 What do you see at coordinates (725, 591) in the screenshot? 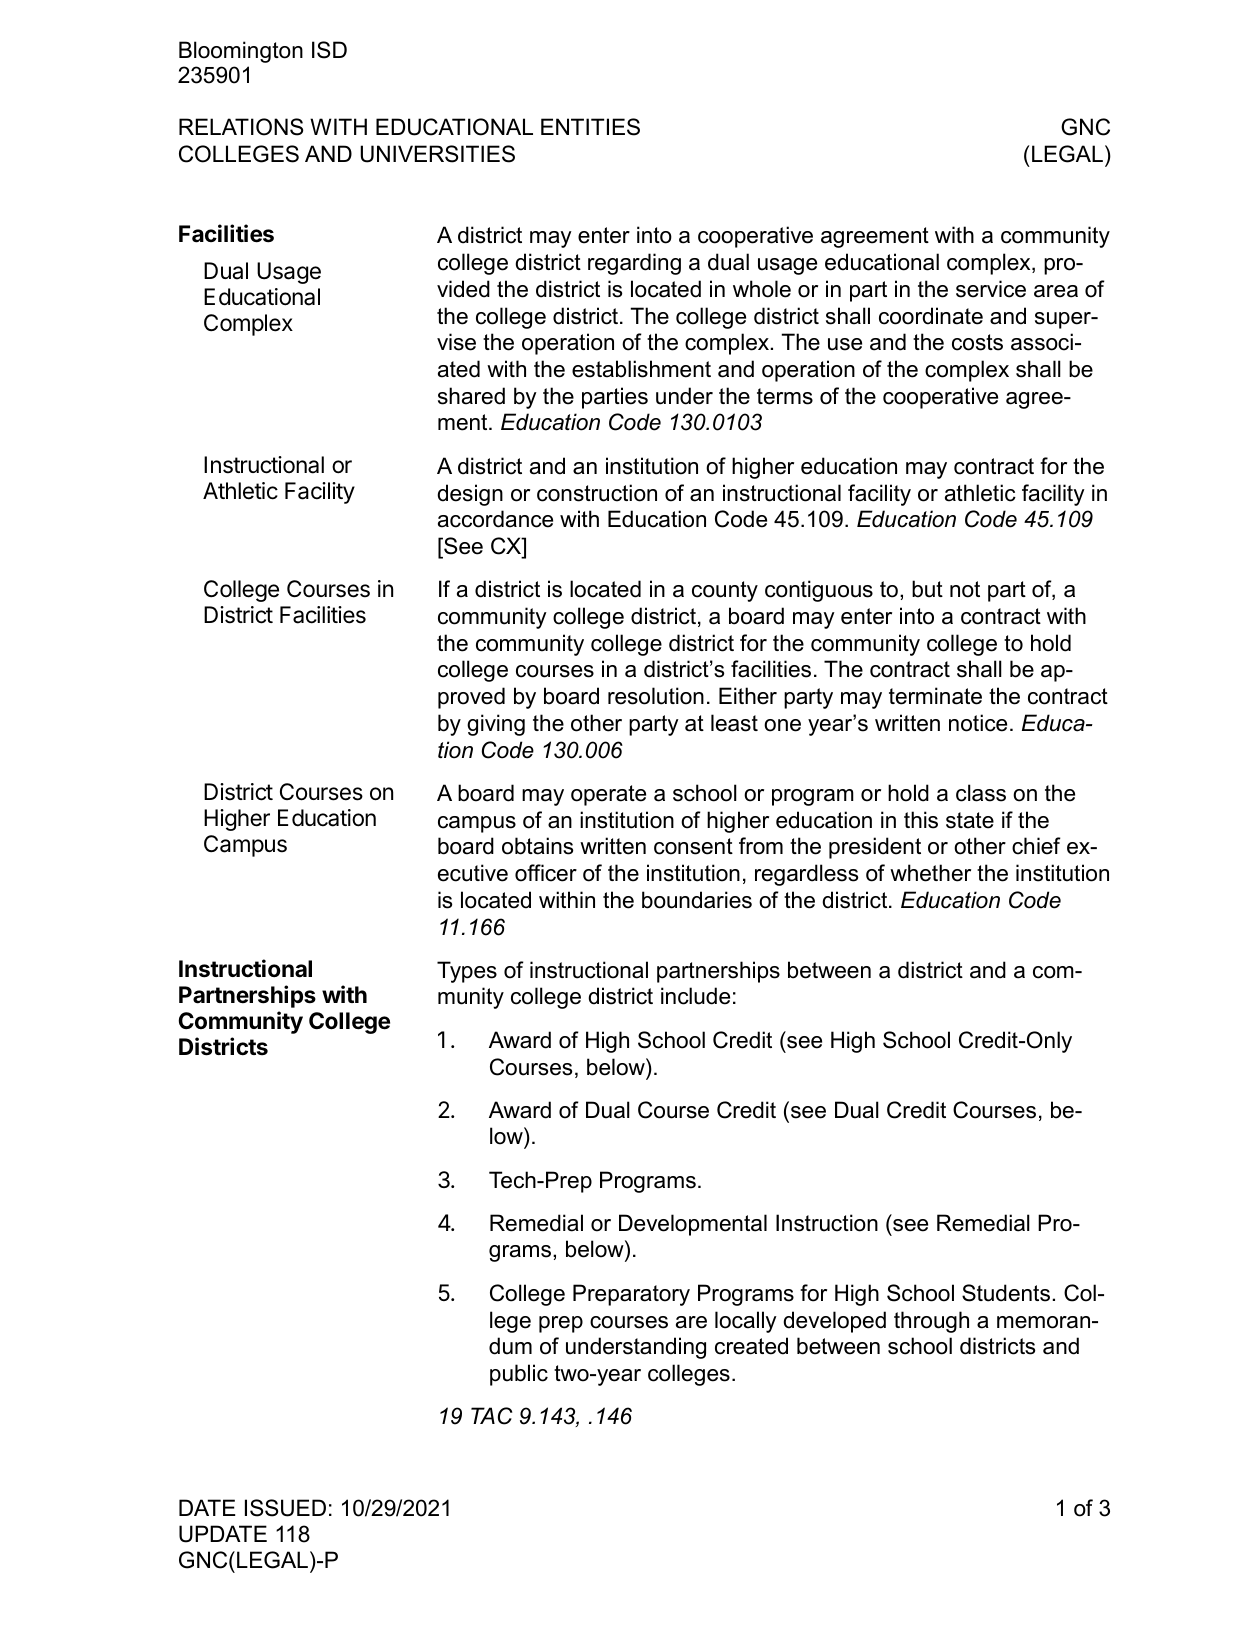
I see `county` at bounding box center [725, 591].
